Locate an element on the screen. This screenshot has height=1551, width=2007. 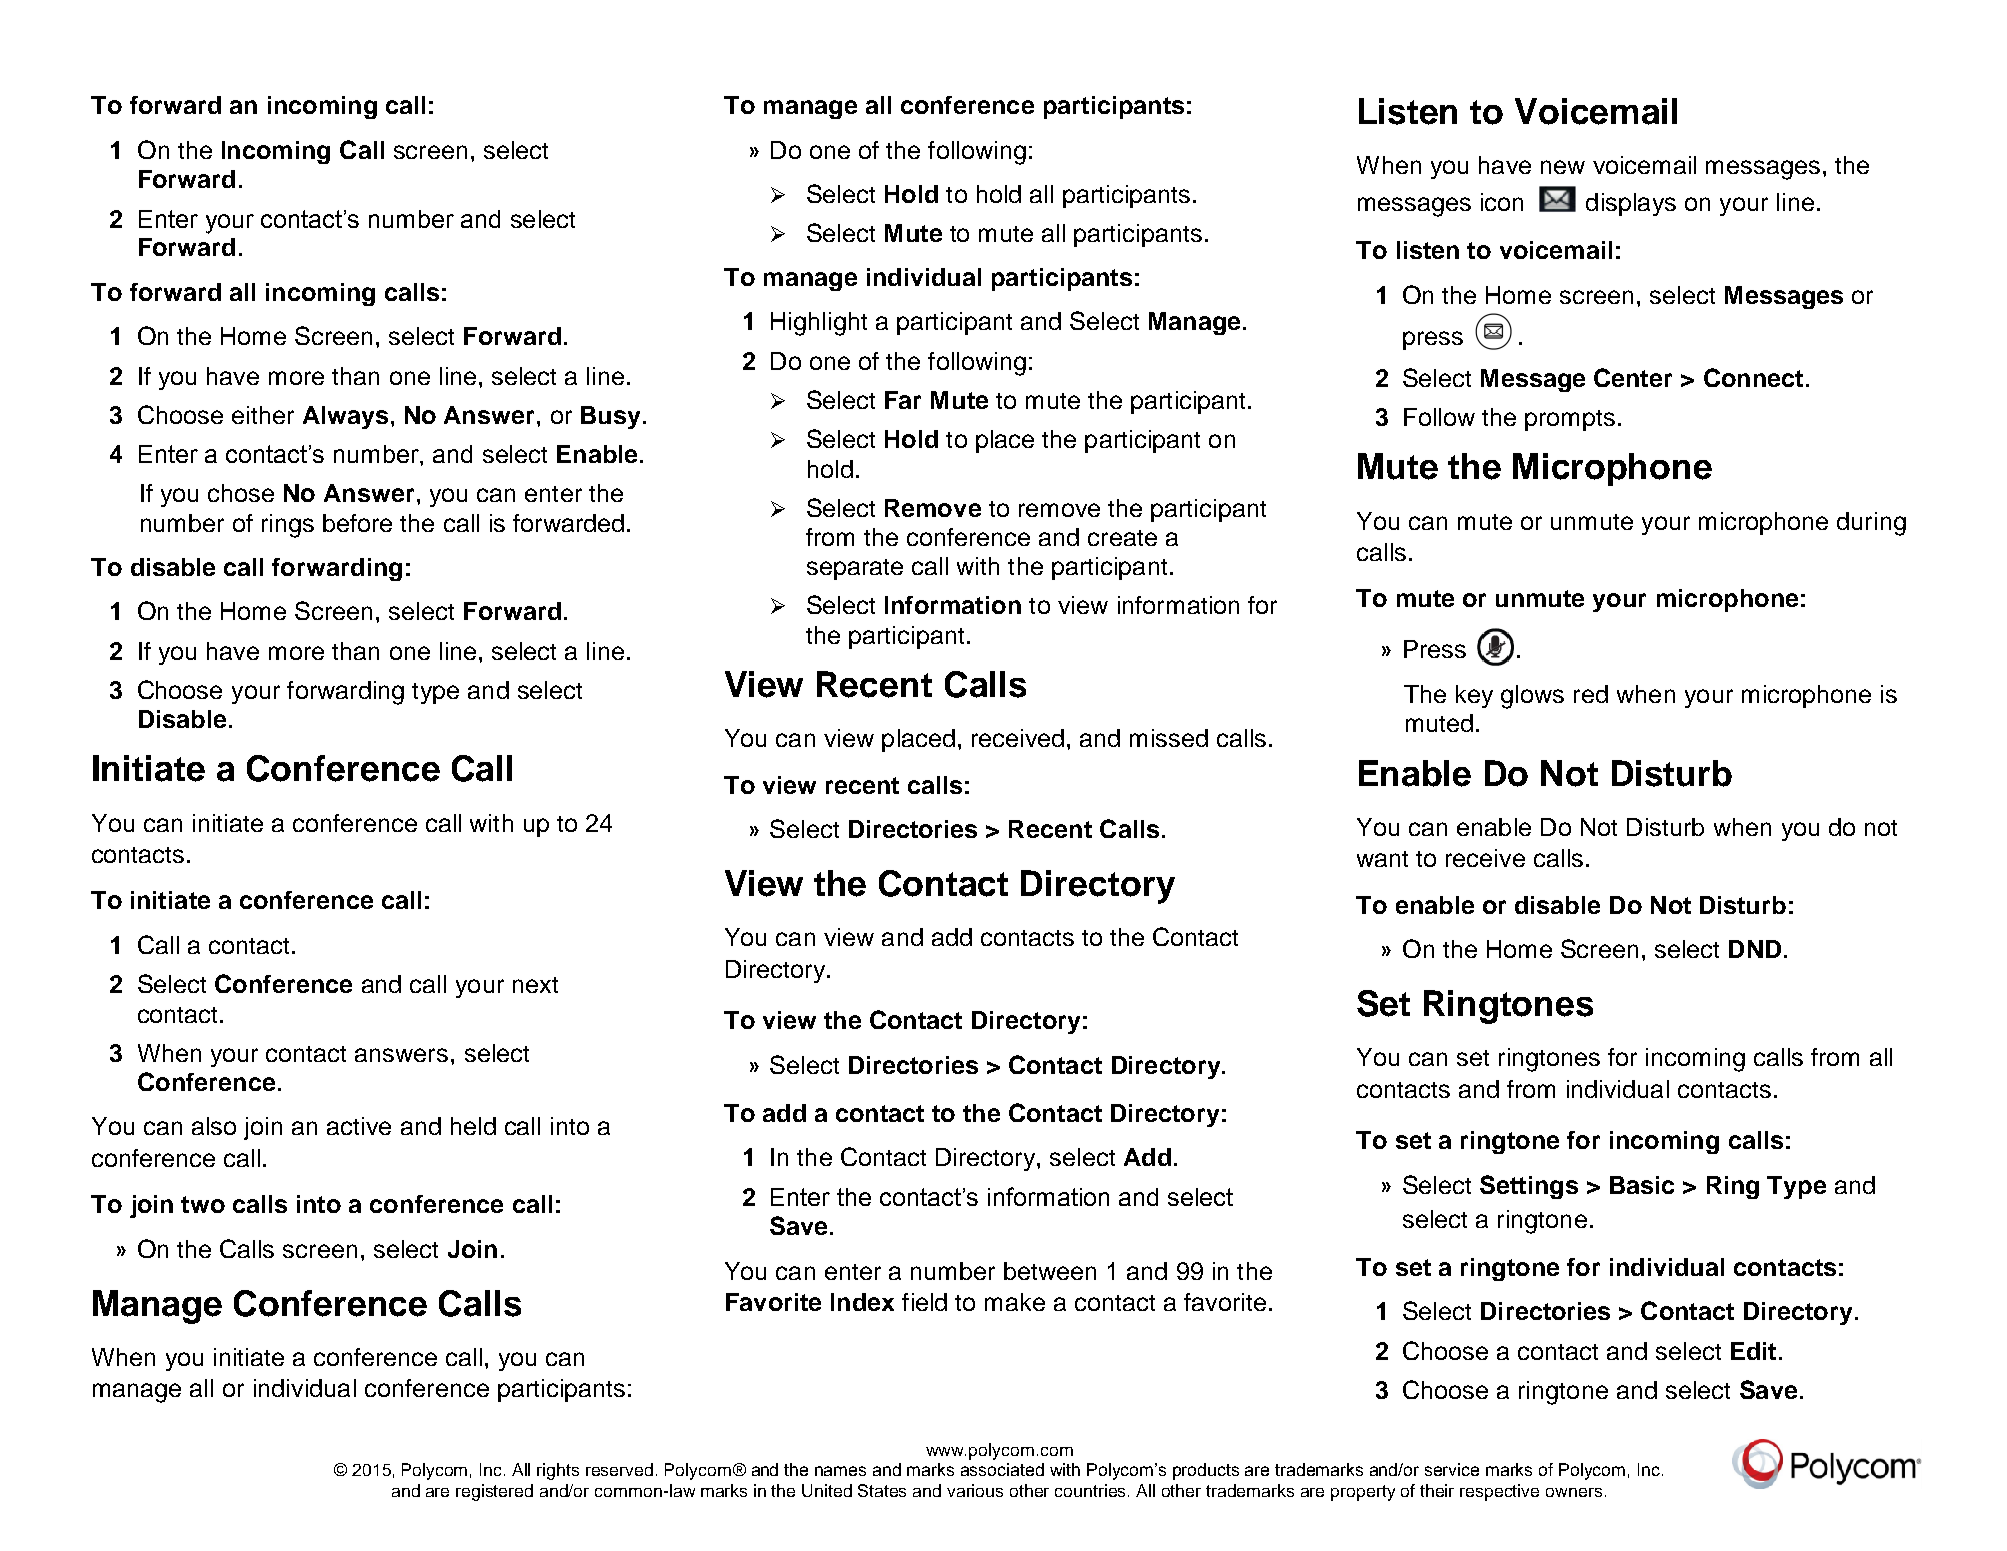
separate is located at coordinates (855, 569).
